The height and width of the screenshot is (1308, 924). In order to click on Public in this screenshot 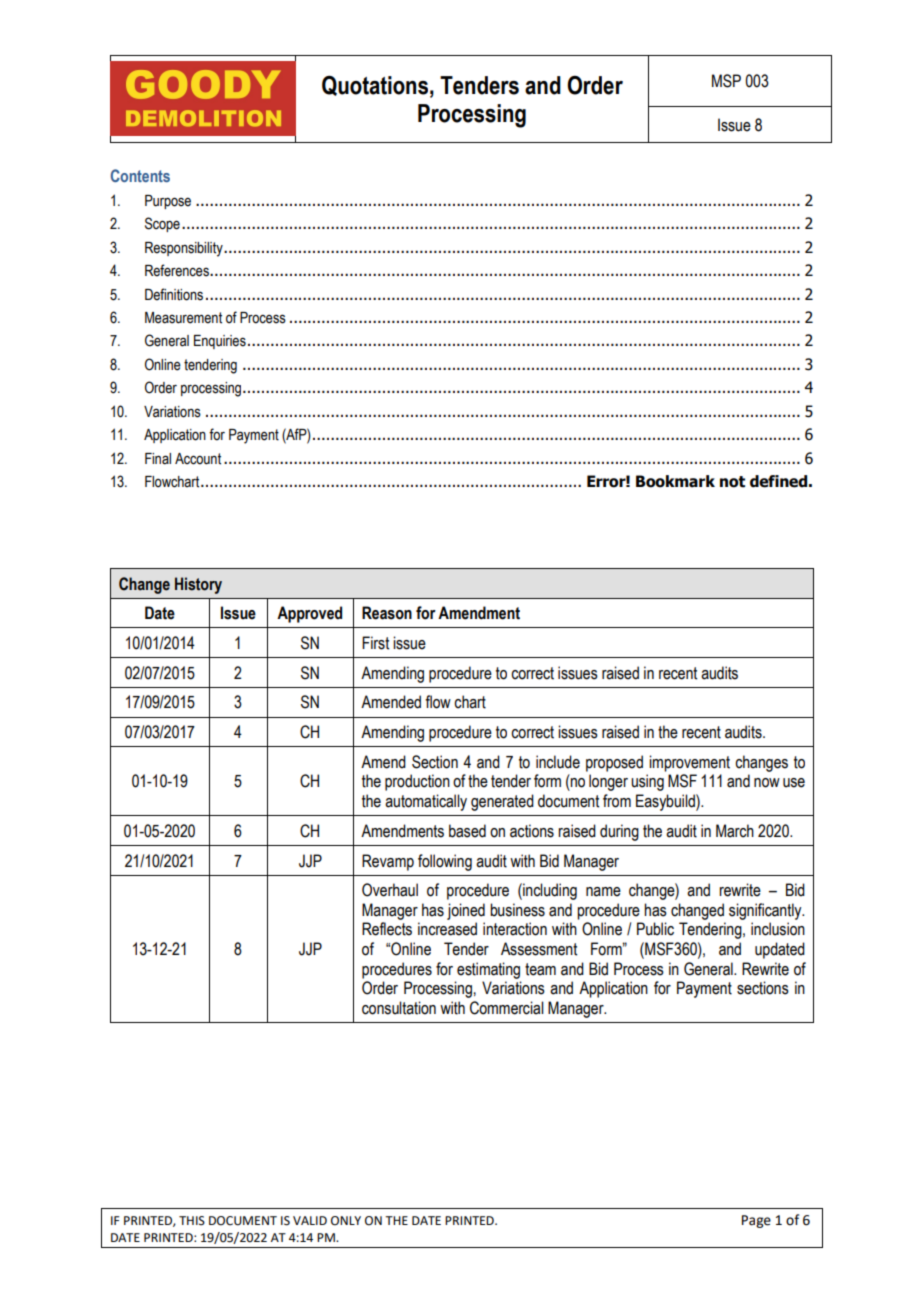, I will do `click(655, 929)`.
